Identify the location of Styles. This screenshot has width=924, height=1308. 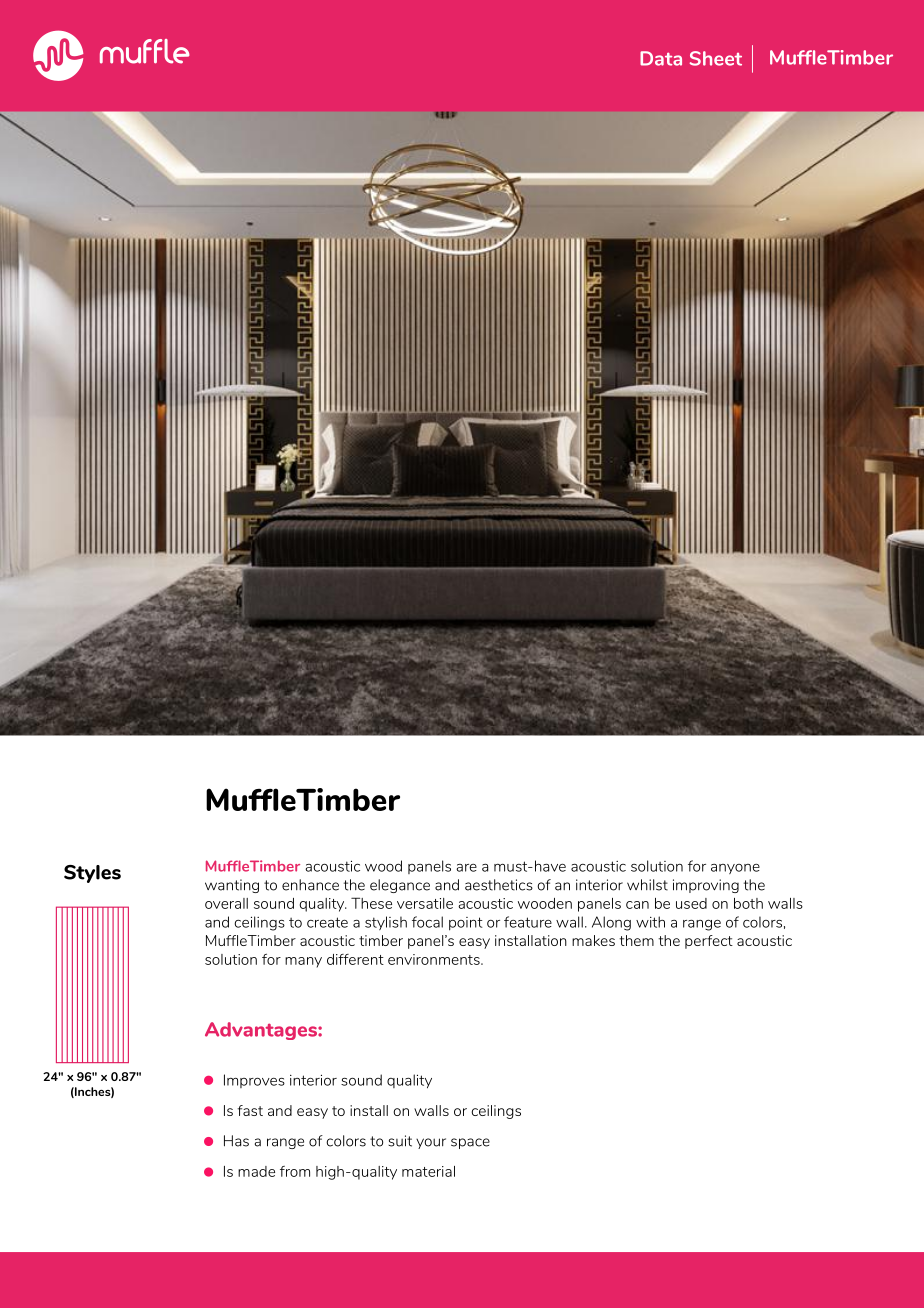
(92, 874).
